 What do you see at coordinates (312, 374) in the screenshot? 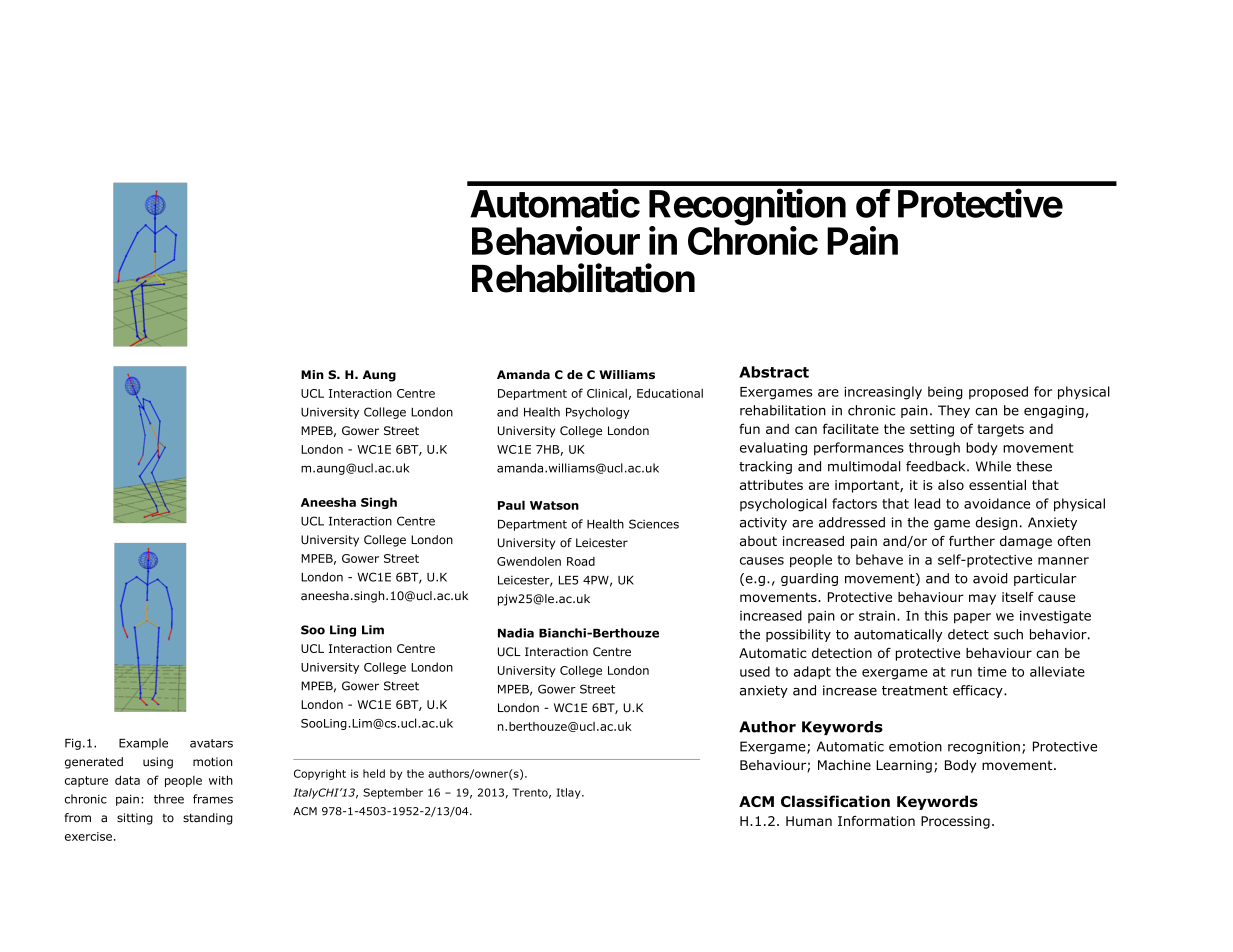
I see `Min` at bounding box center [312, 374].
